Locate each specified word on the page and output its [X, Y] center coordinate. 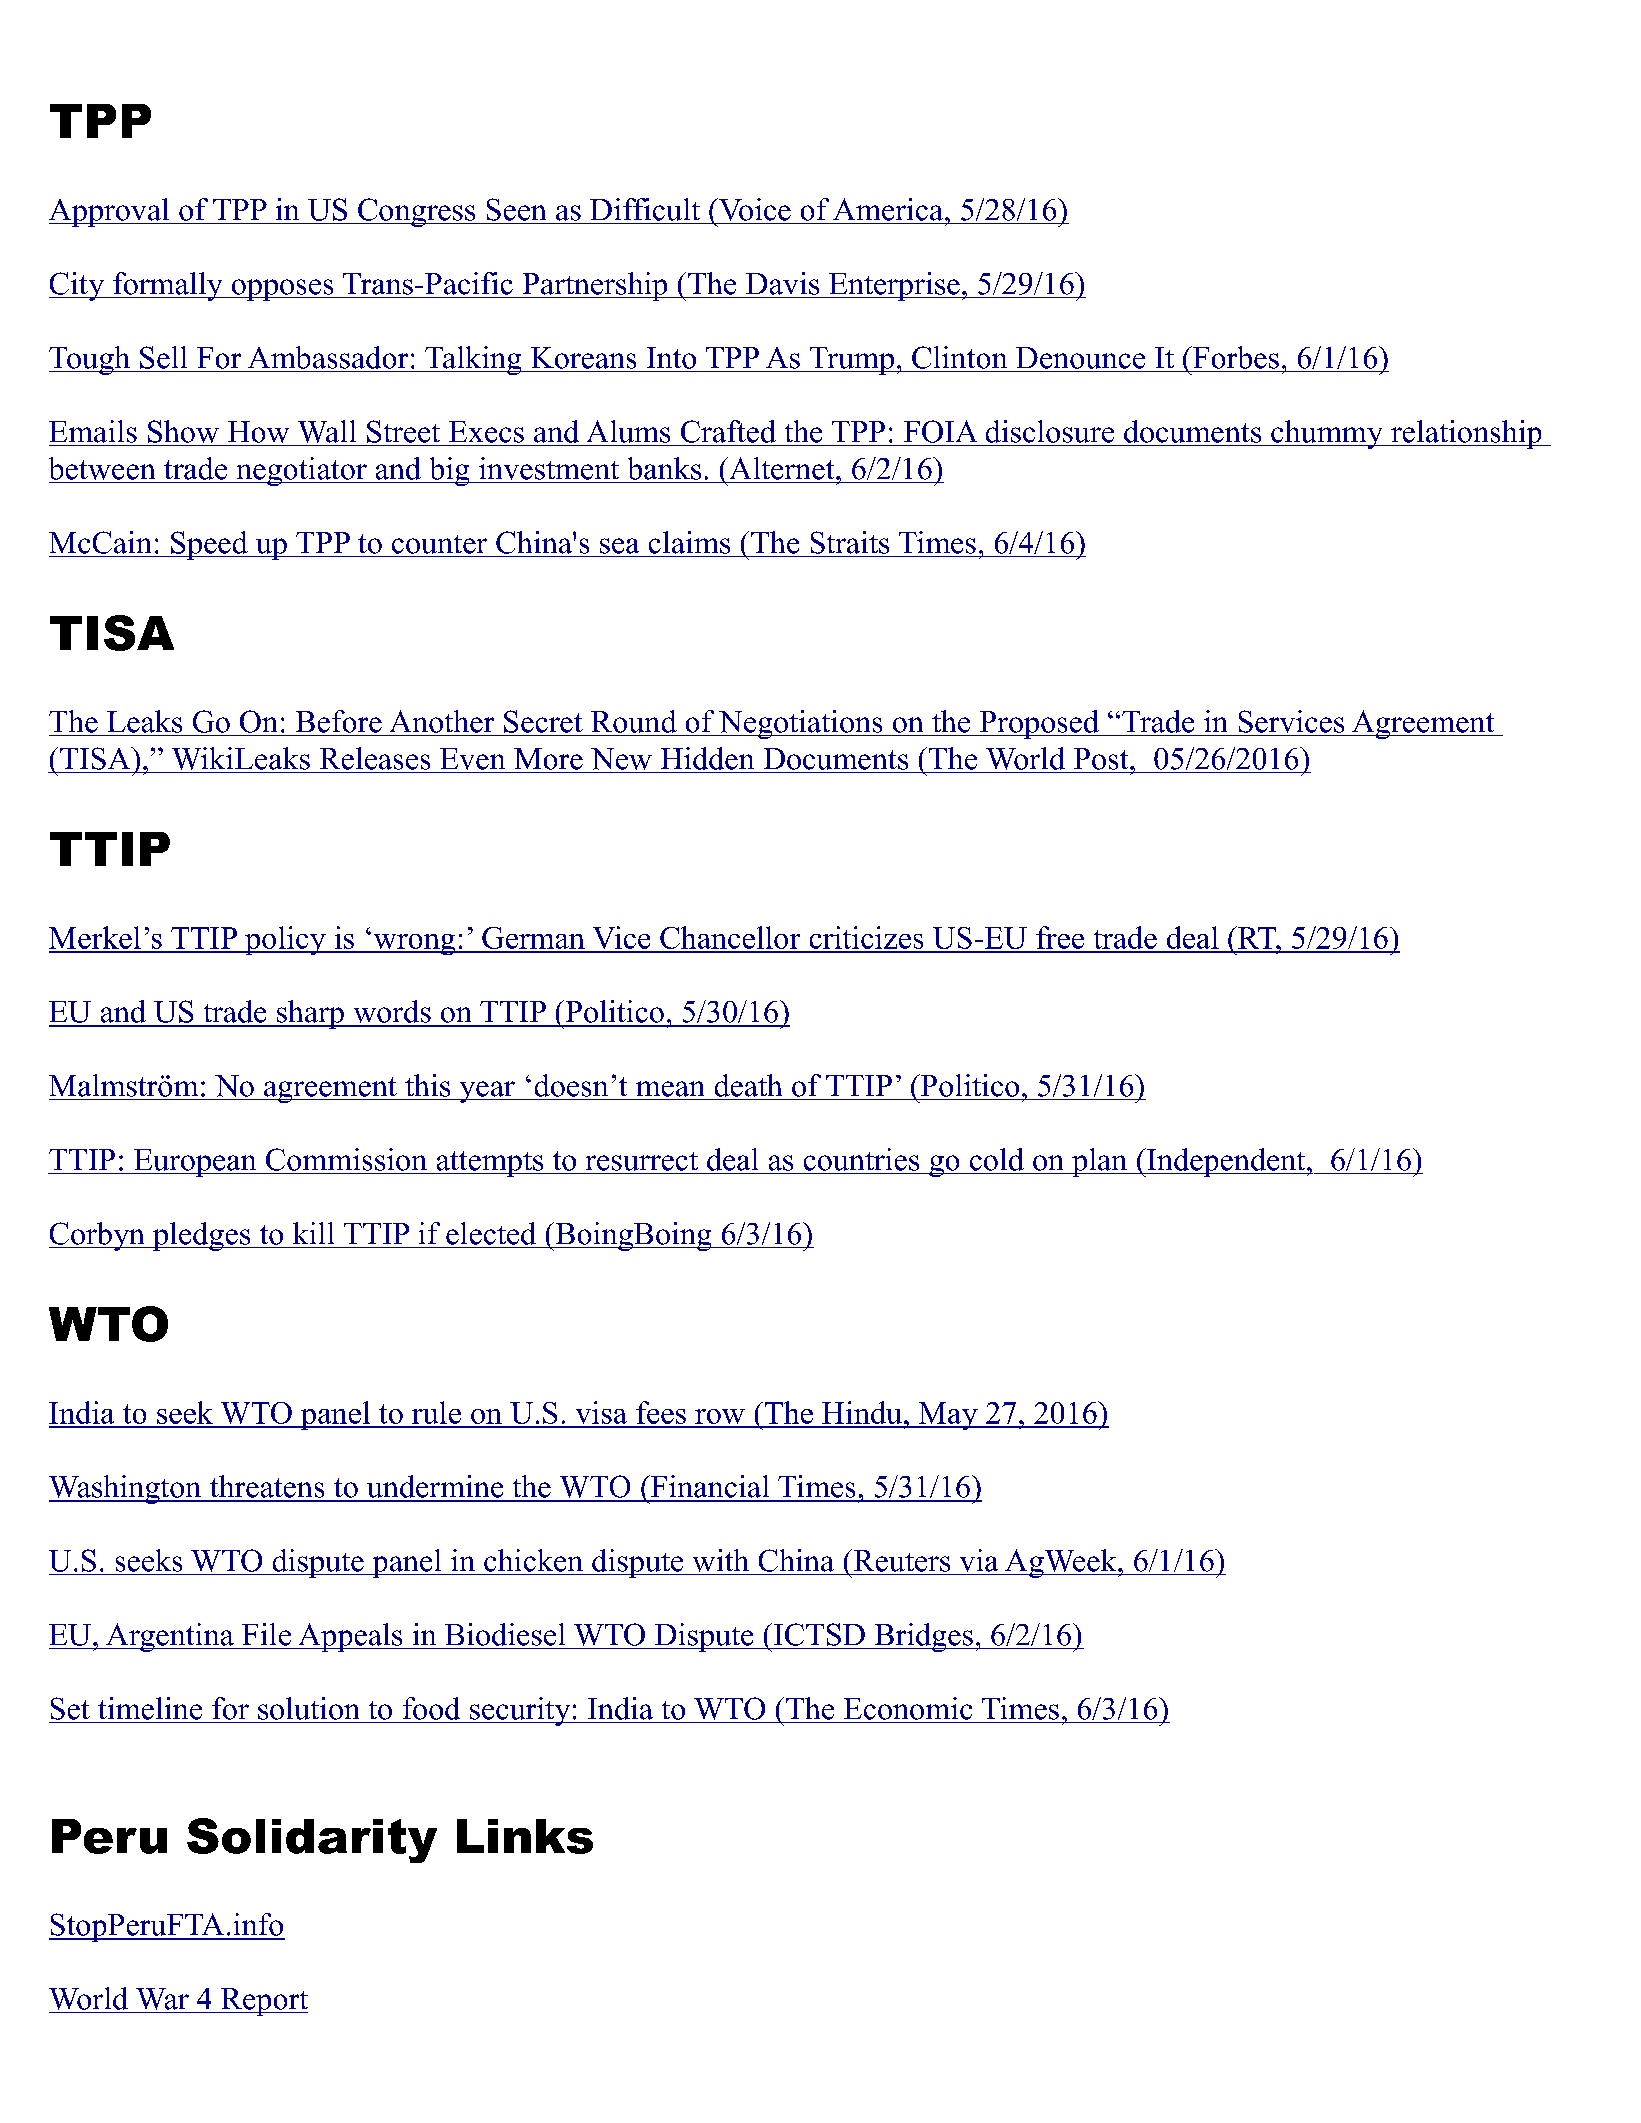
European [195, 1163]
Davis [782, 283]
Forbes [1235, 357]
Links [525, 1836]
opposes [282, 290]
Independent [1226, 1162]
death [748, 1085]
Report [263, 2002]
